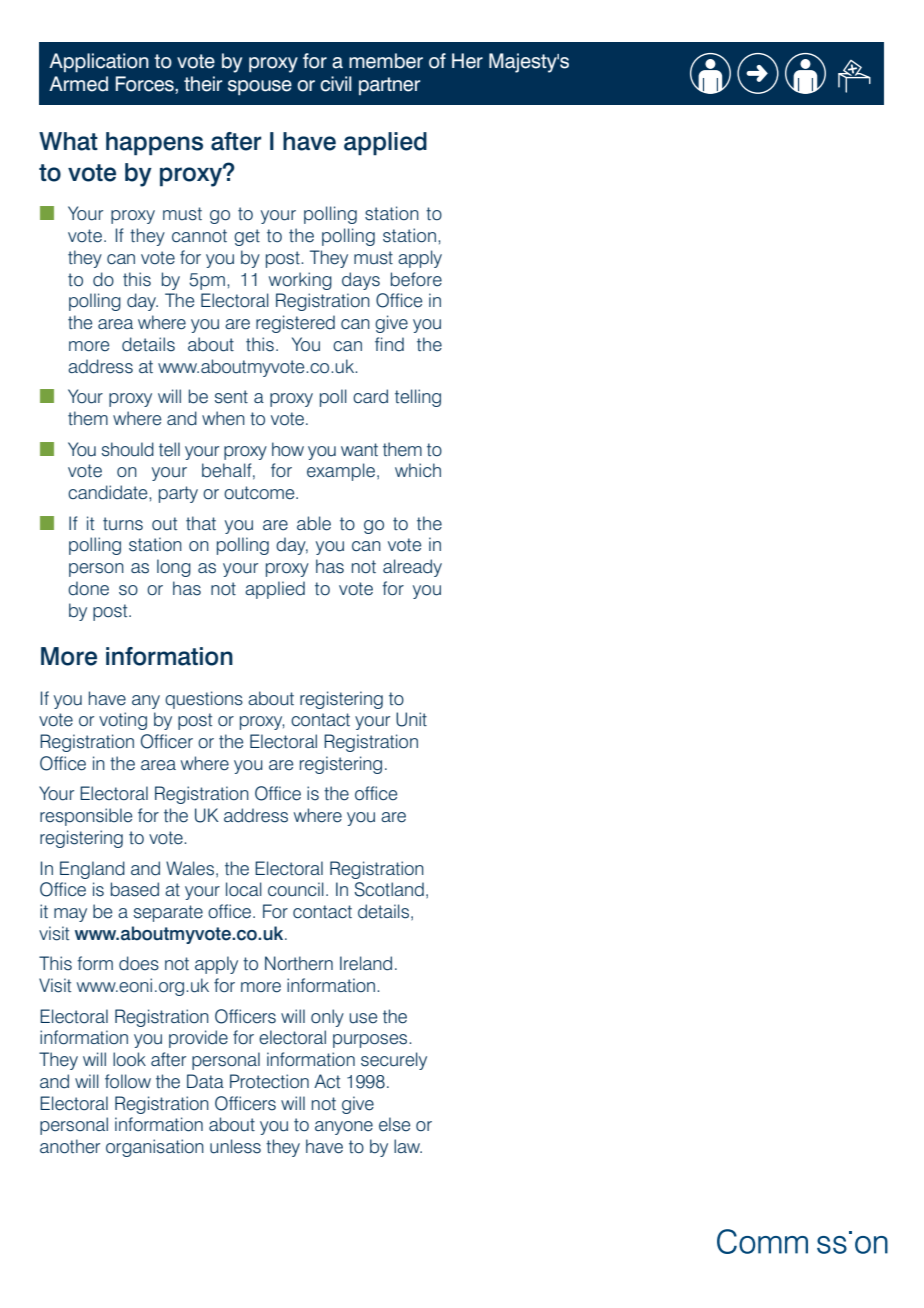 The height and width of the image is (1308, 924). What do you see at coordinates (235, 1146) in the image?
I see `unless` at bounding box center [235, 1146].
